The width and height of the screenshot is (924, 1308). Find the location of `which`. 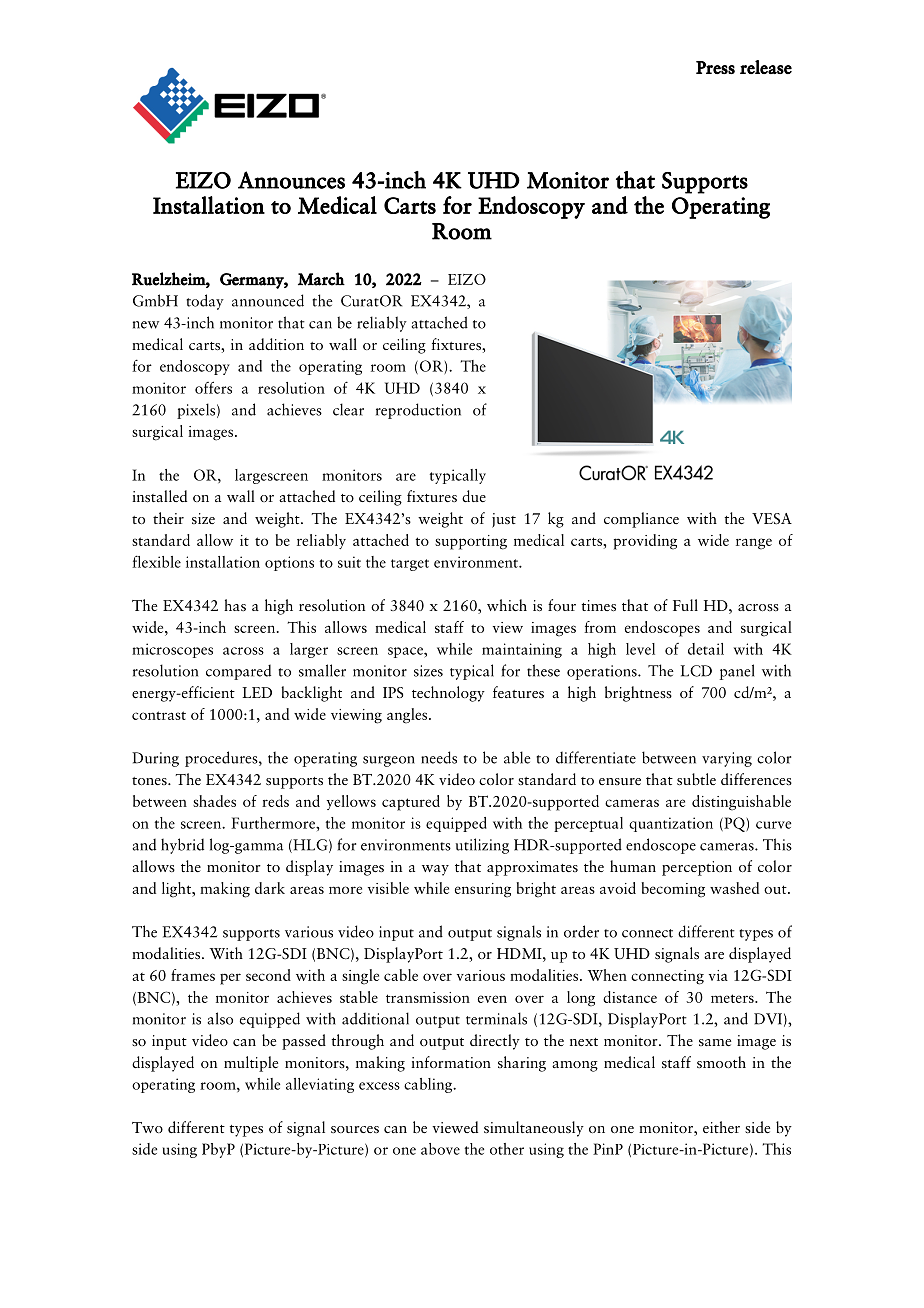

which is located at coordinates (507, 605).
